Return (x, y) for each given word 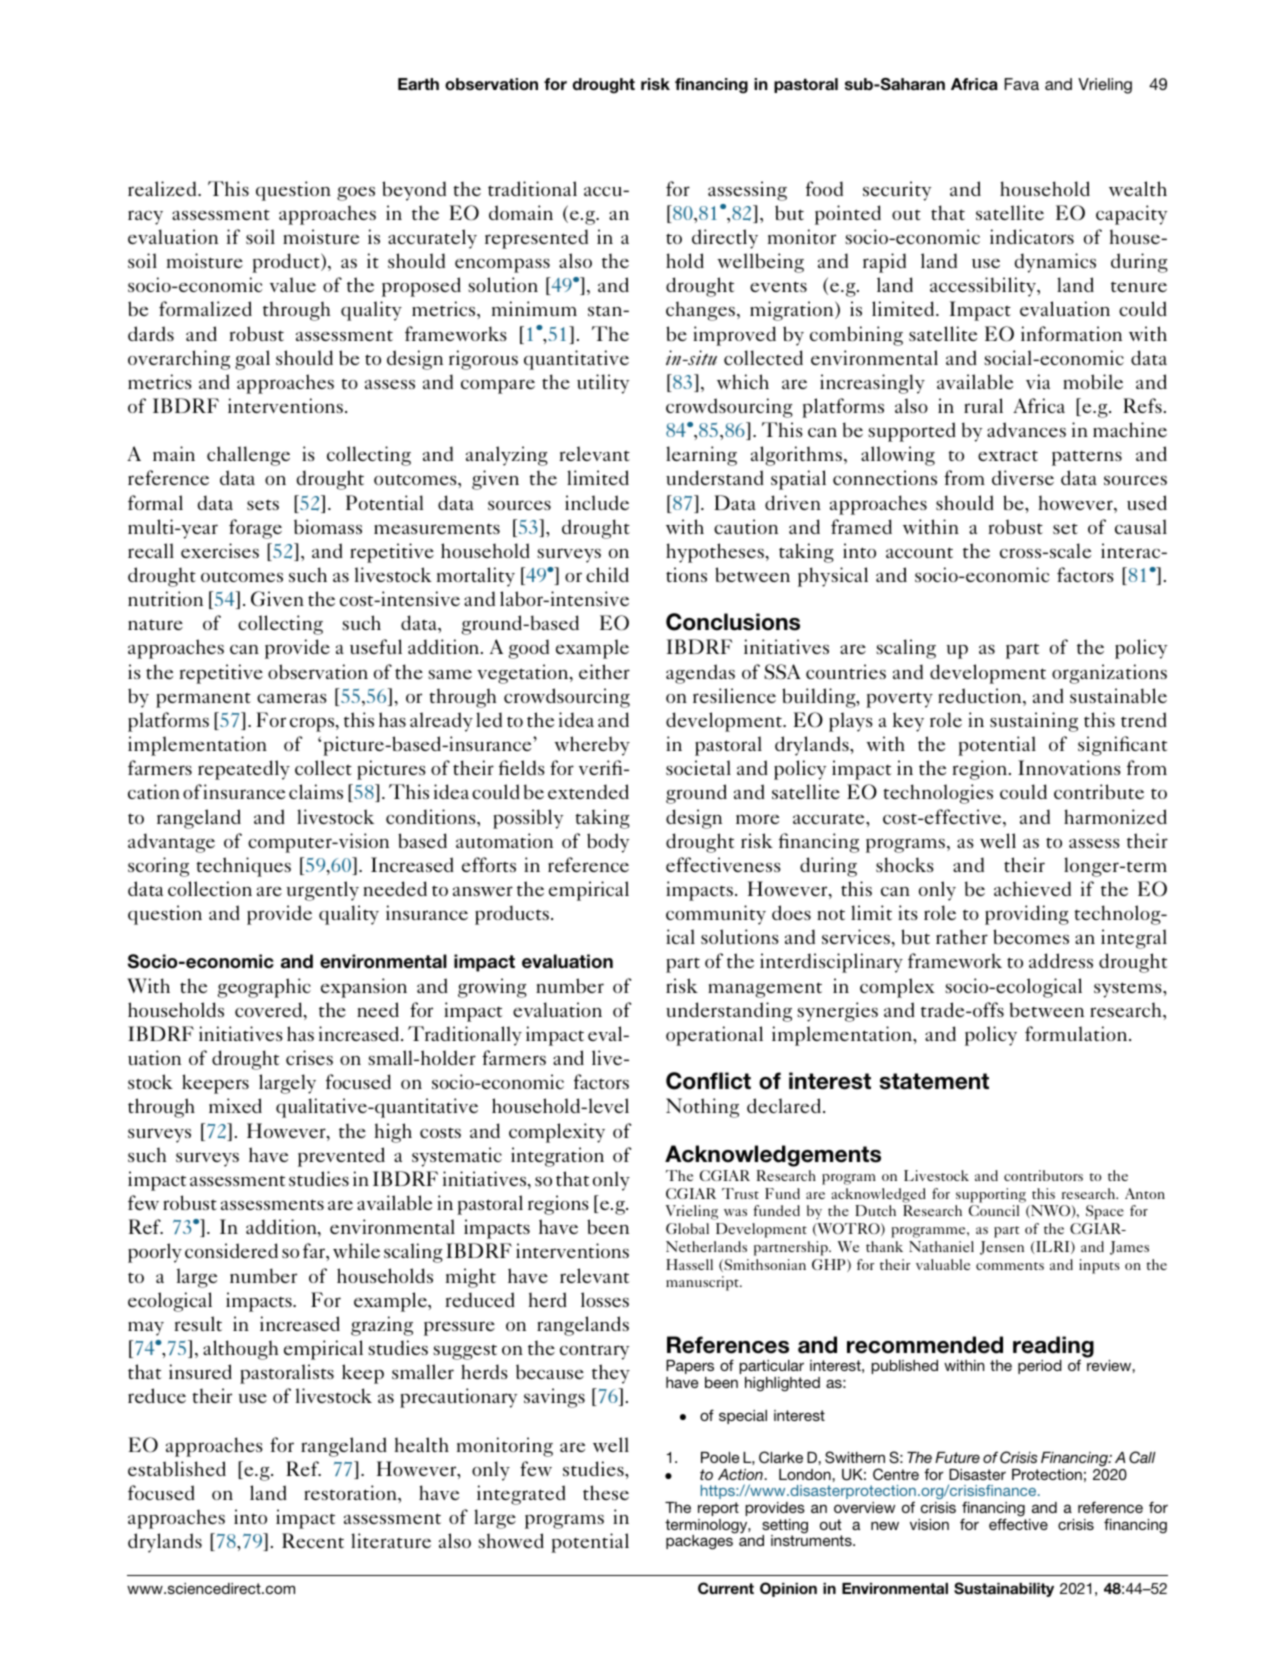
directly (725, 239)
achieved (1032, 888)
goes (356, 194)
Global (687, 1228)
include (597, 502)
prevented (341, 1157)
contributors (1043, 1175)
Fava (1021, 84)
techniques (243, 867)
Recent (313, 1540)
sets (263, 504)
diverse (1023, 477)
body (608, 843)
